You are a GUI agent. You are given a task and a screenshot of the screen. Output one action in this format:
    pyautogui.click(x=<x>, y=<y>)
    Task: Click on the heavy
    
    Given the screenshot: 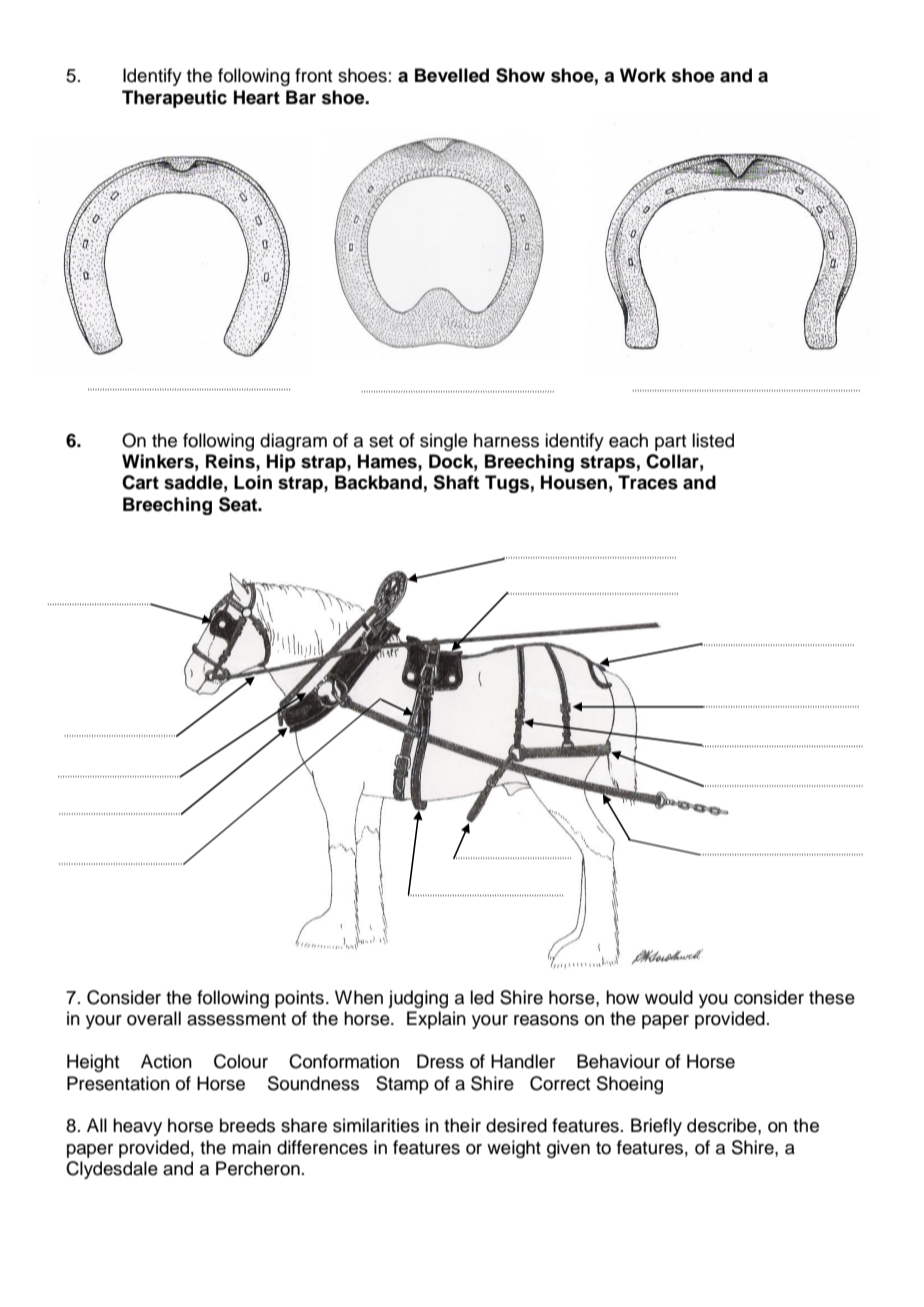 What is the action you would take?
    pyautogui.click(x=137, y=1127)
